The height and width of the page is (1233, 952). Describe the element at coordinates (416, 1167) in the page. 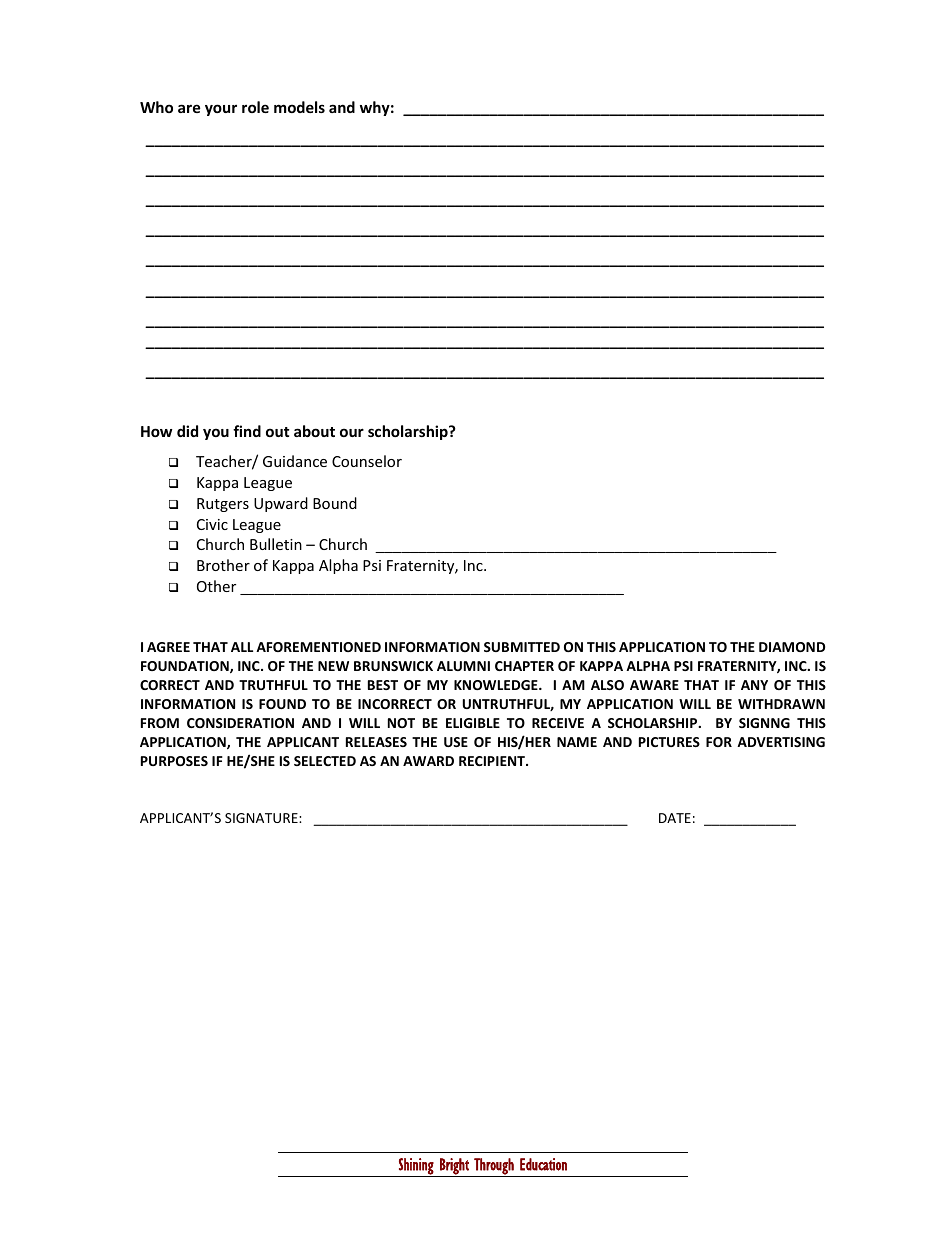

I see `Shining` at that location.
